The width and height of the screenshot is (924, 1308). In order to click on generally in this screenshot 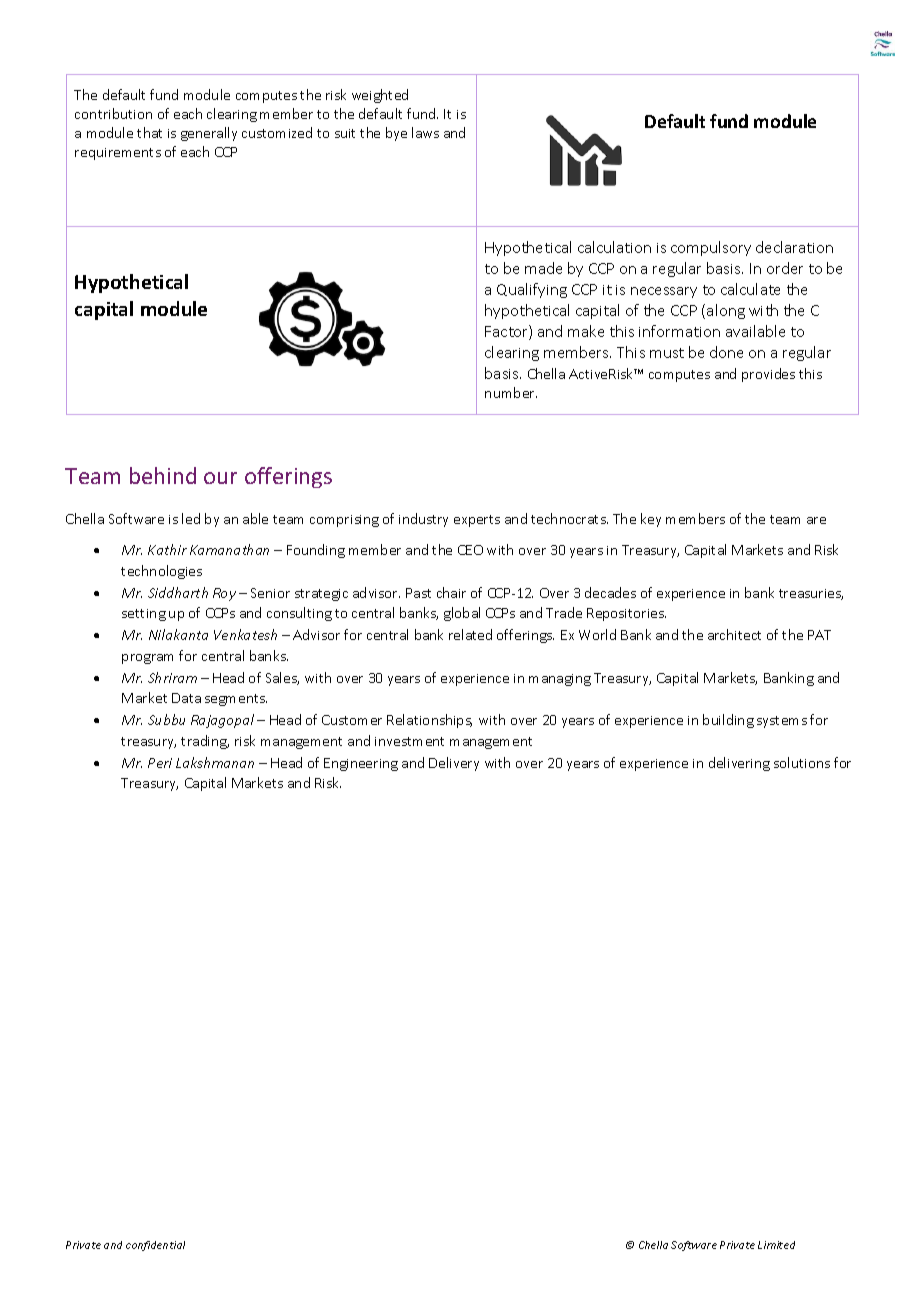, I will do `click(209, 134)`.
